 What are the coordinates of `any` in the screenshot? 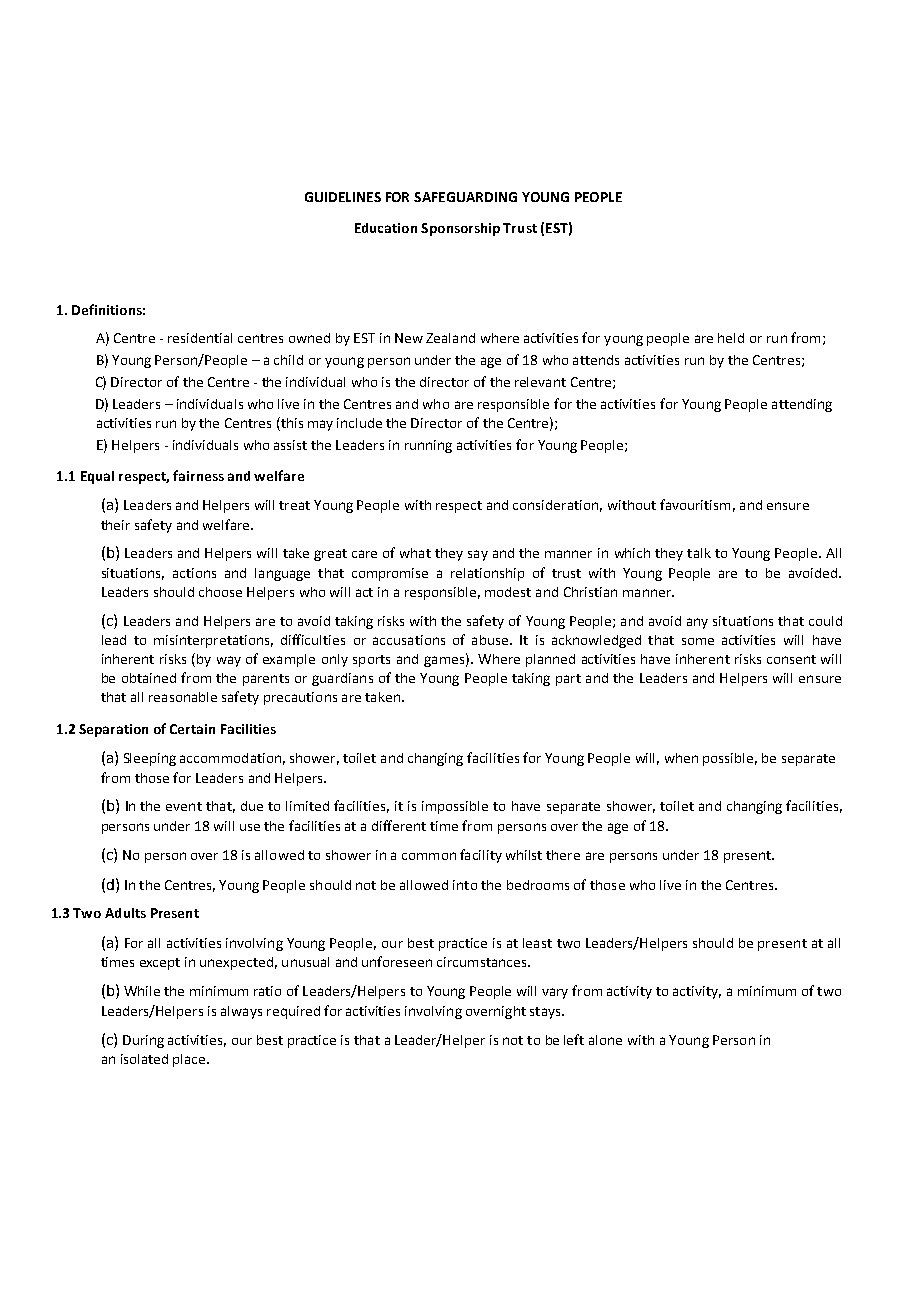 It's located at (697, 623).
